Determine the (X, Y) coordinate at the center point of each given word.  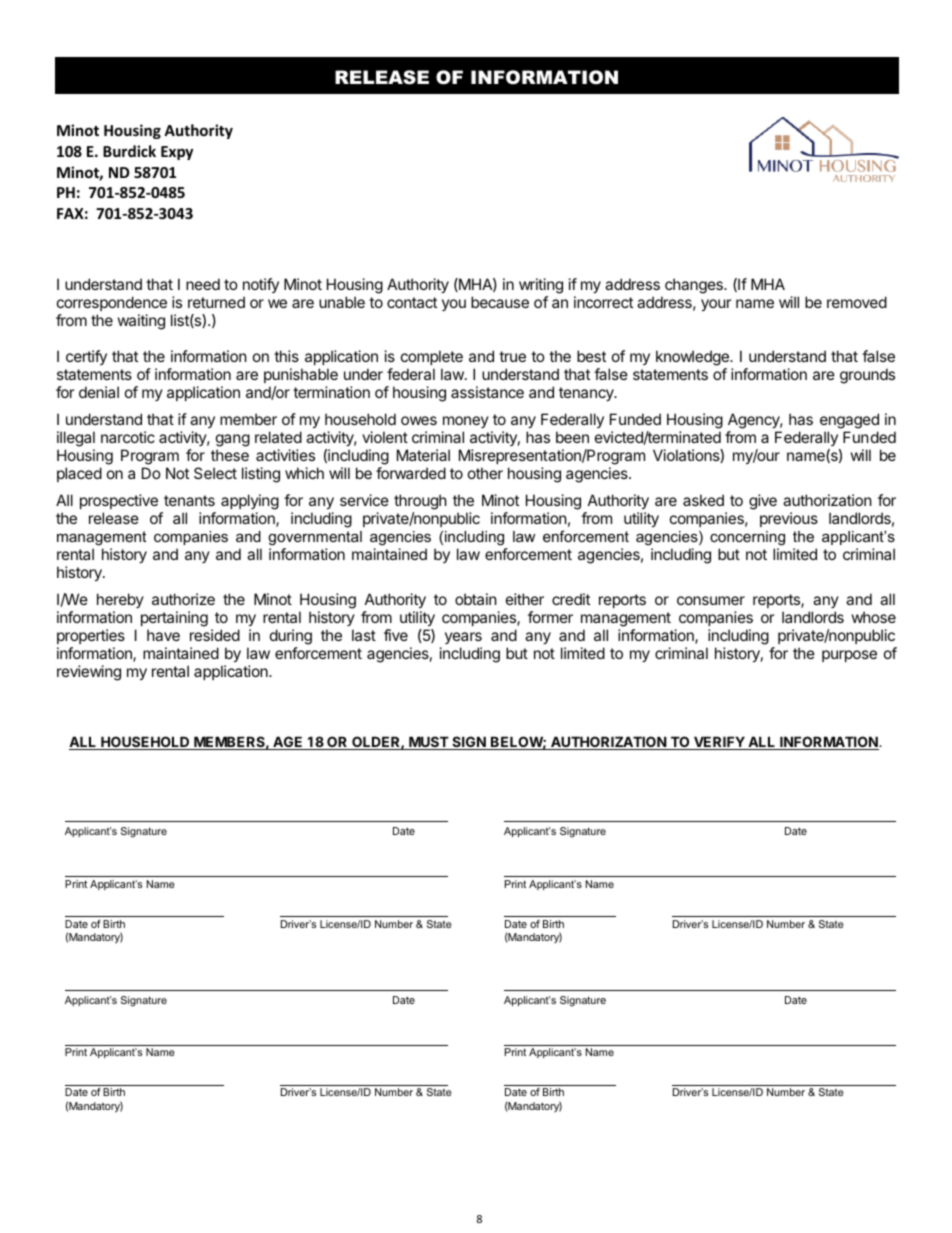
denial (99, 392)
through (420, 502)
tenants (189, 500)
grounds (867, 376)
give (763, 502)
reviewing (89, 673)
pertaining (174, 619)
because (500, 302)
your (716, 305)
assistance (487, 392)
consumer (711, 600)
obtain (476, 599)
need (203, 284)
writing (541, 287)
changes (695, 286)
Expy (177, 153)
